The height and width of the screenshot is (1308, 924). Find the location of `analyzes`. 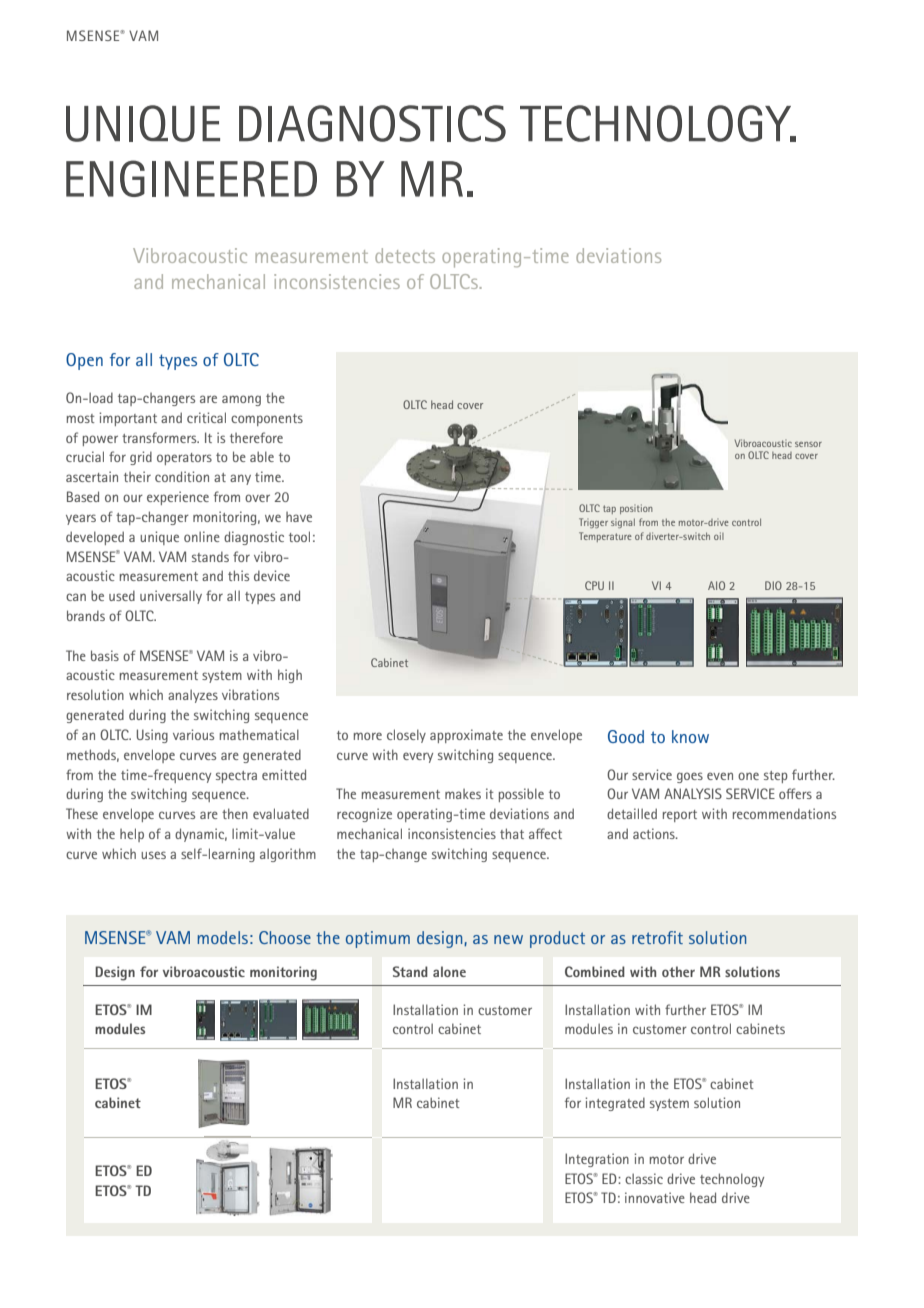

analyzes is located at coordinates (193, 696).
